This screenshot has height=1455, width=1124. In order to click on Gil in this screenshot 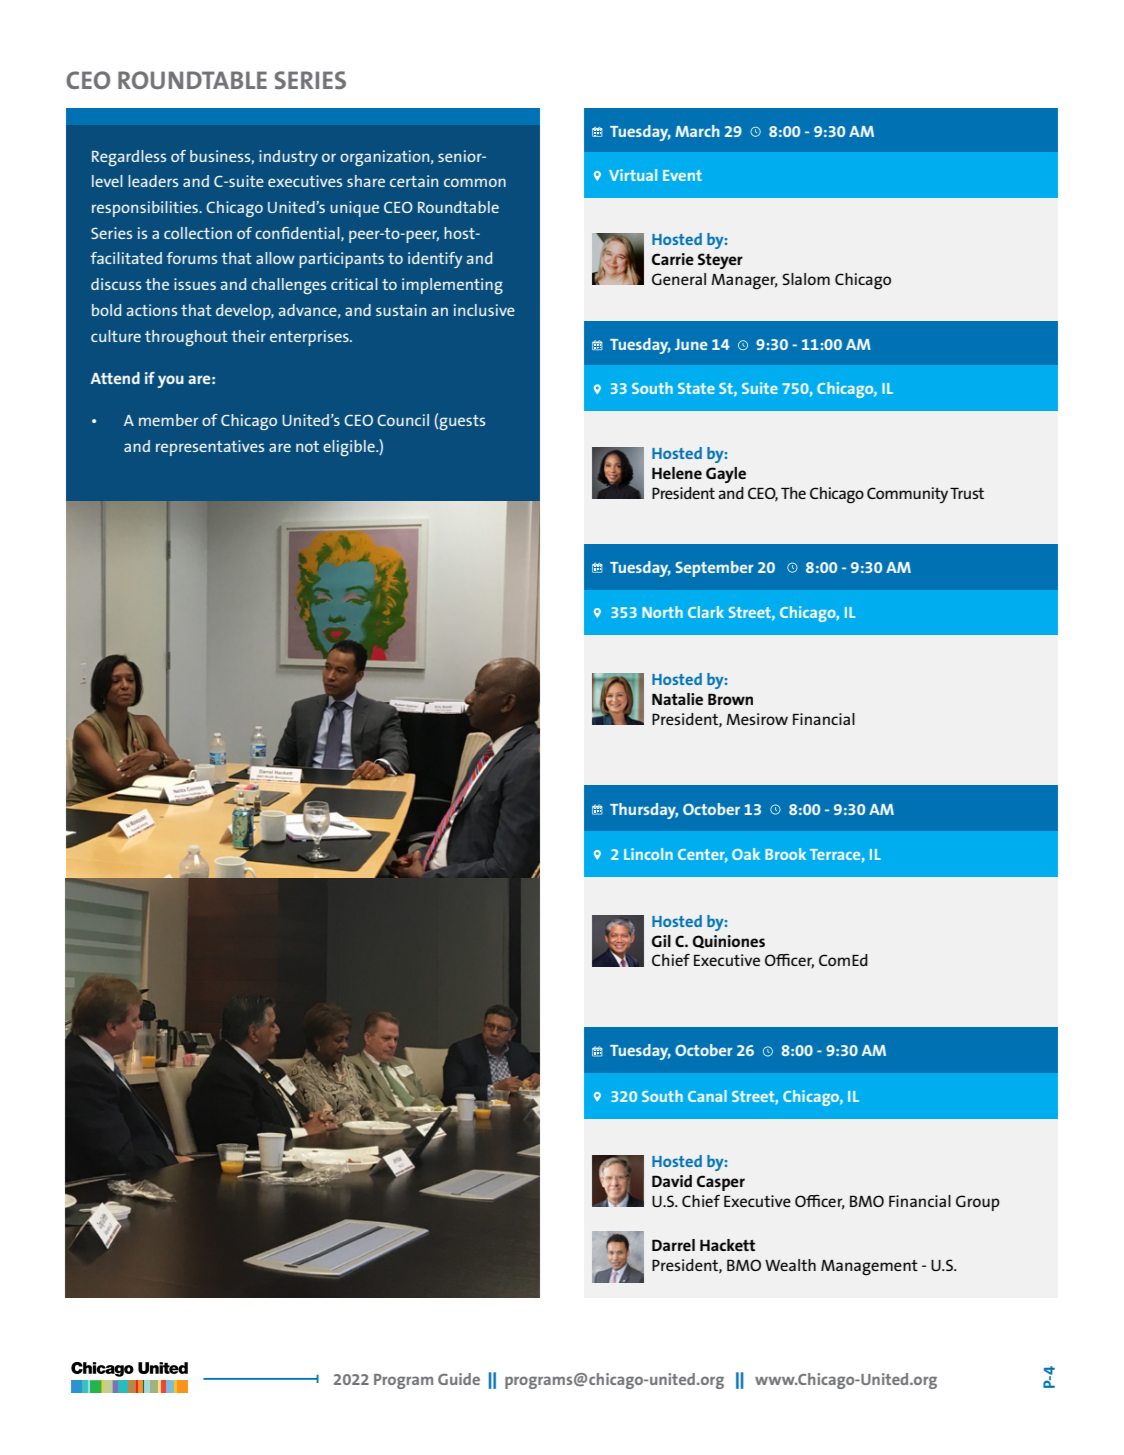, I will do `click(661, 941)`.
